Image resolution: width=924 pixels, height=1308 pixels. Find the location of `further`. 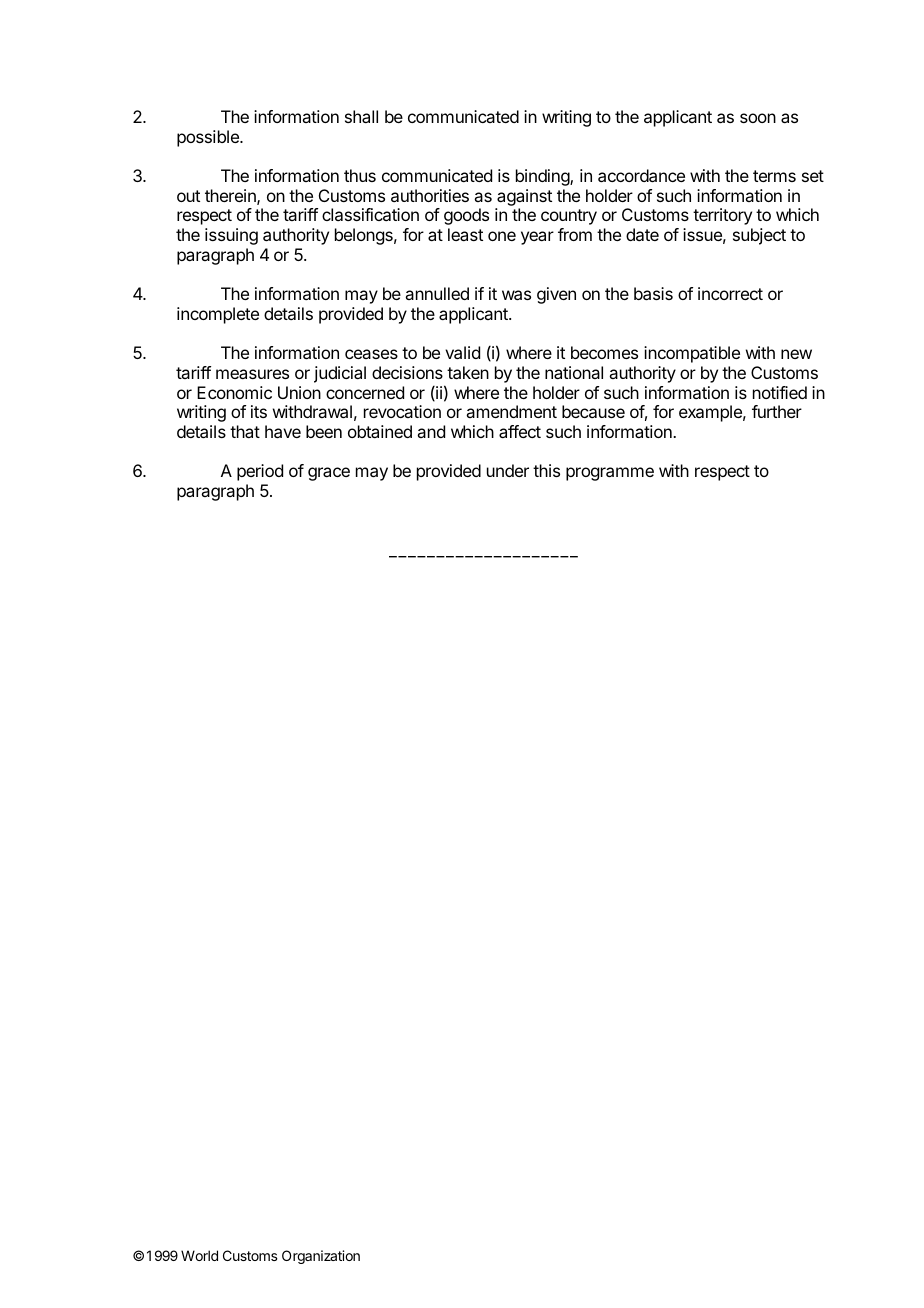

further is located at coordinates (777, 411).
